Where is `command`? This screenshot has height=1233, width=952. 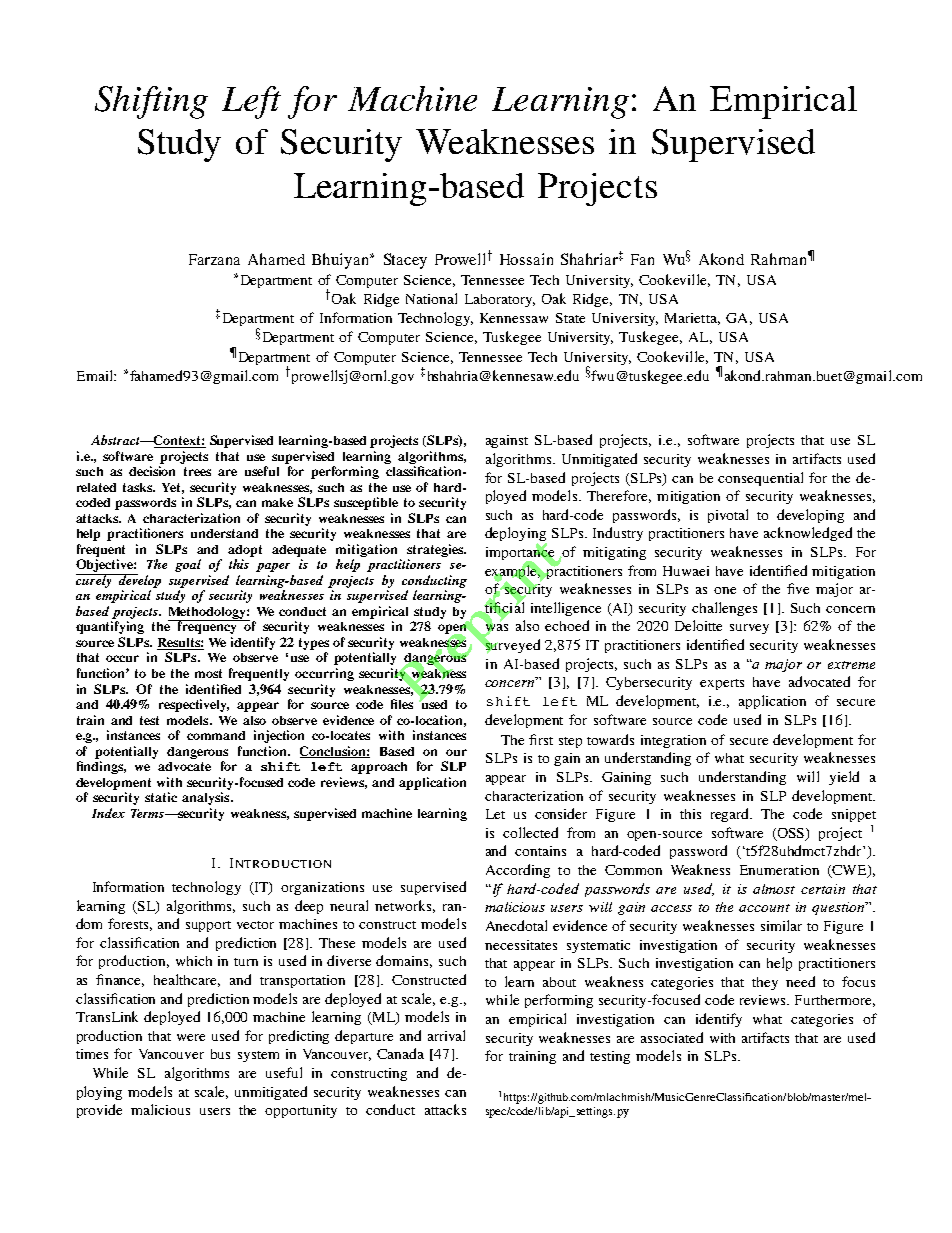 command is located at coordinates (216, 735).
